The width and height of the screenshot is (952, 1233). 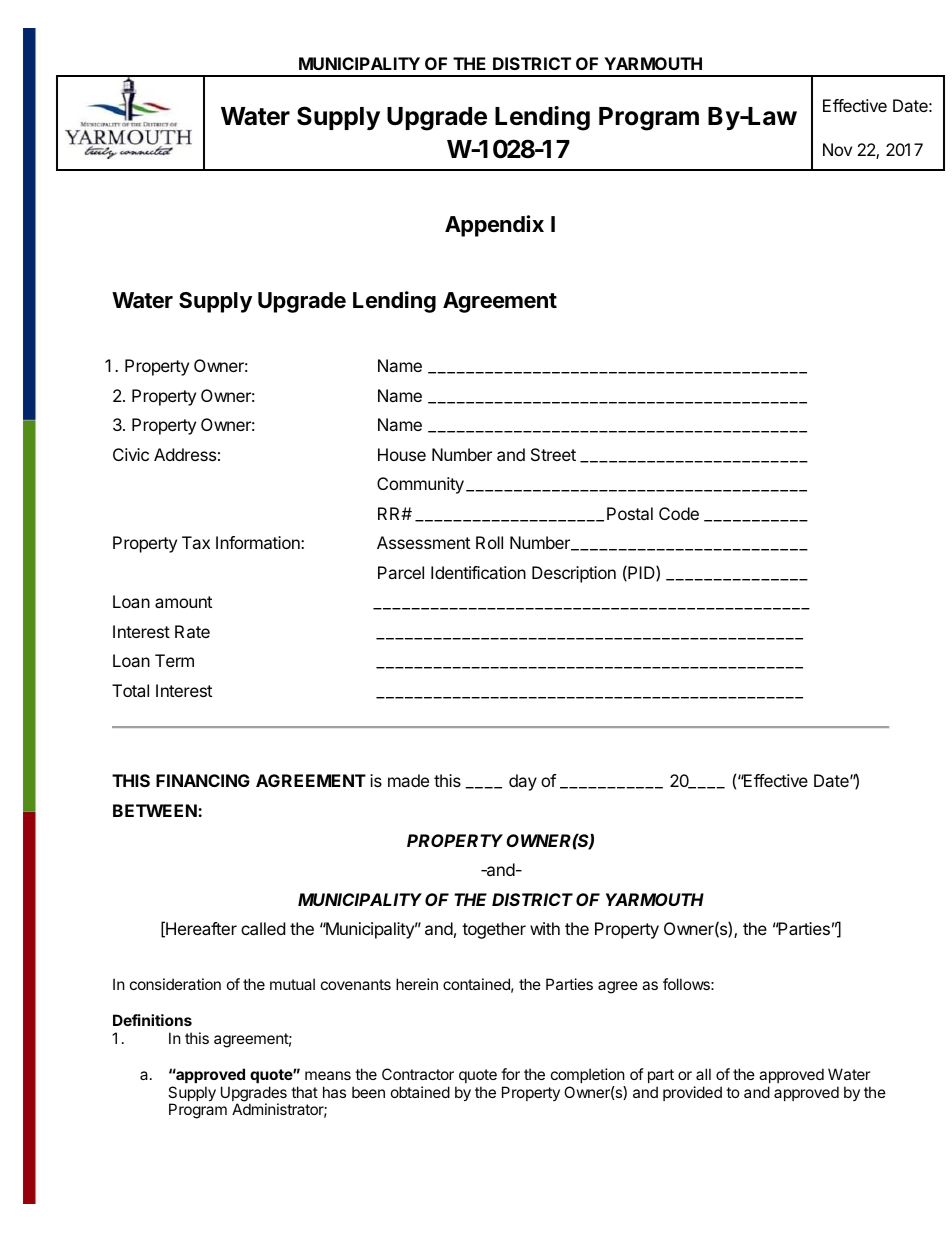 What do you see at coordinates (837, 149) in the screenshot?
I see `Nov` at bounding box center [837, 149].
